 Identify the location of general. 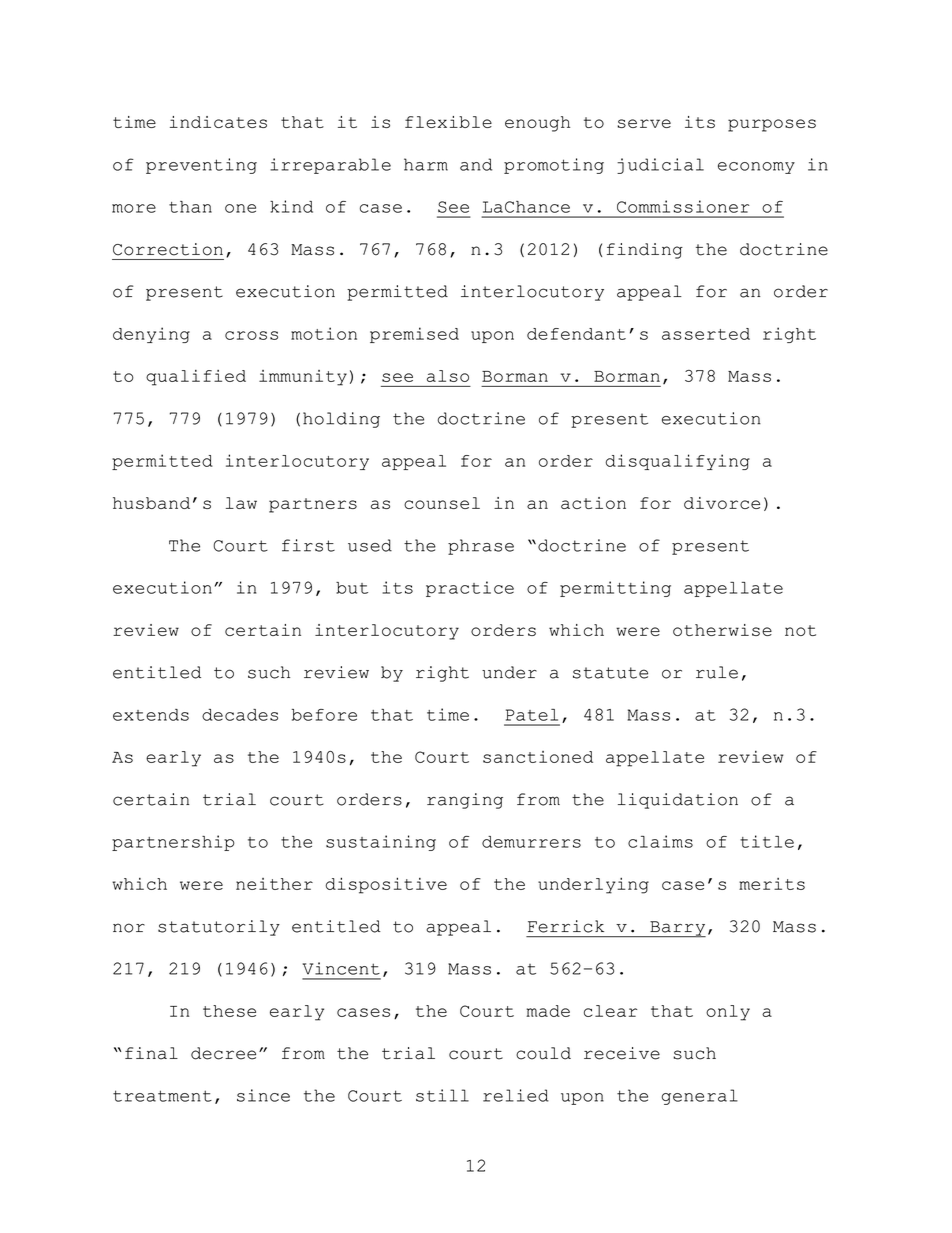
(700, 1097).
